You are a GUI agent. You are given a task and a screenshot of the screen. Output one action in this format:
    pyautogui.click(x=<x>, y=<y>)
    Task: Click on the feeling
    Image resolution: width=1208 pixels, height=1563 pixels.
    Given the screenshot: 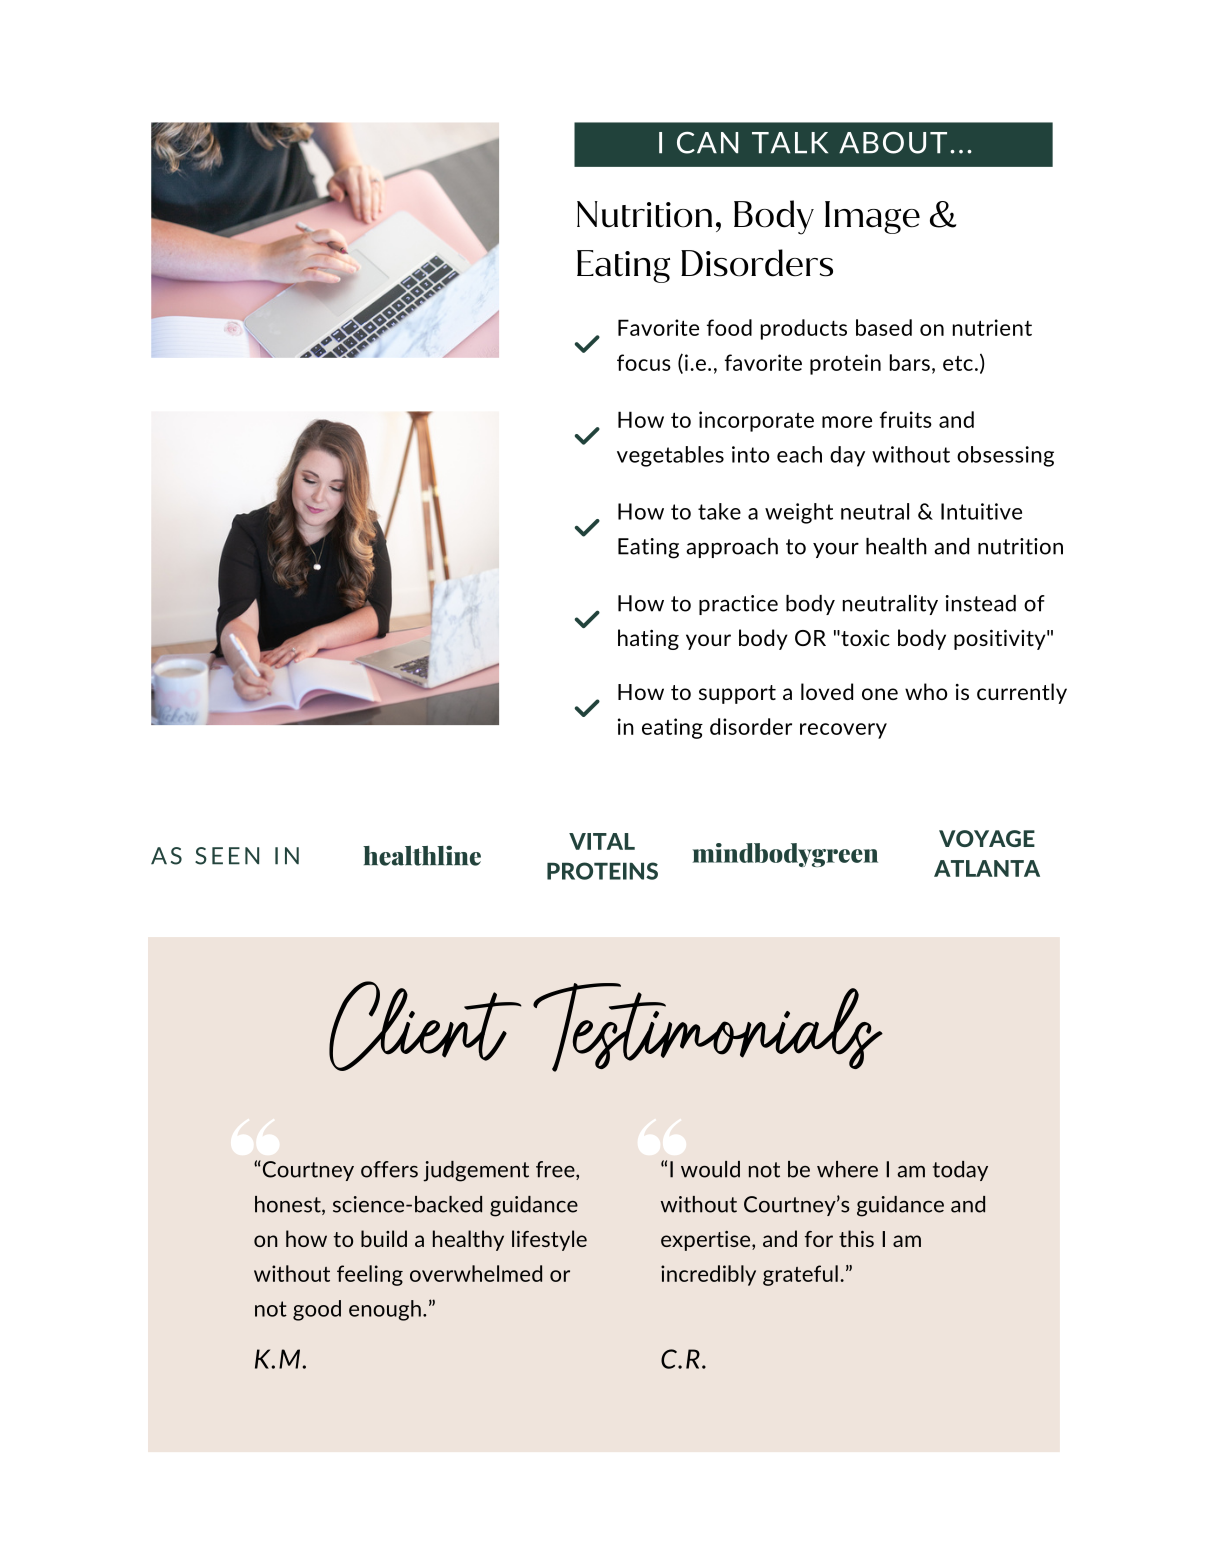 What is the action you would take?
    pyautogui.click(x=370, y=1275)
